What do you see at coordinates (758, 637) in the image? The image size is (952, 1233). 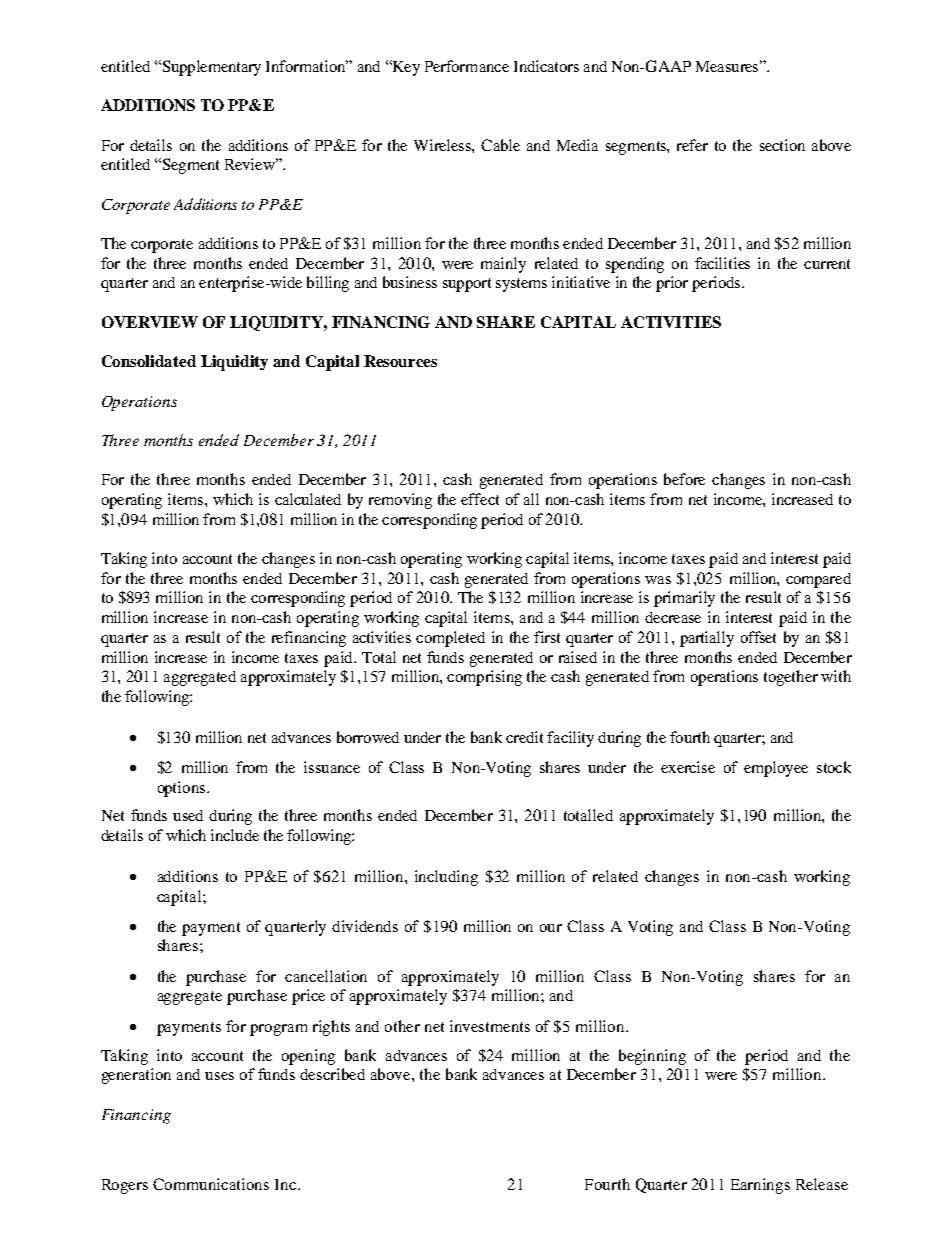 I see `offset` at bounding box center [758, 637].
